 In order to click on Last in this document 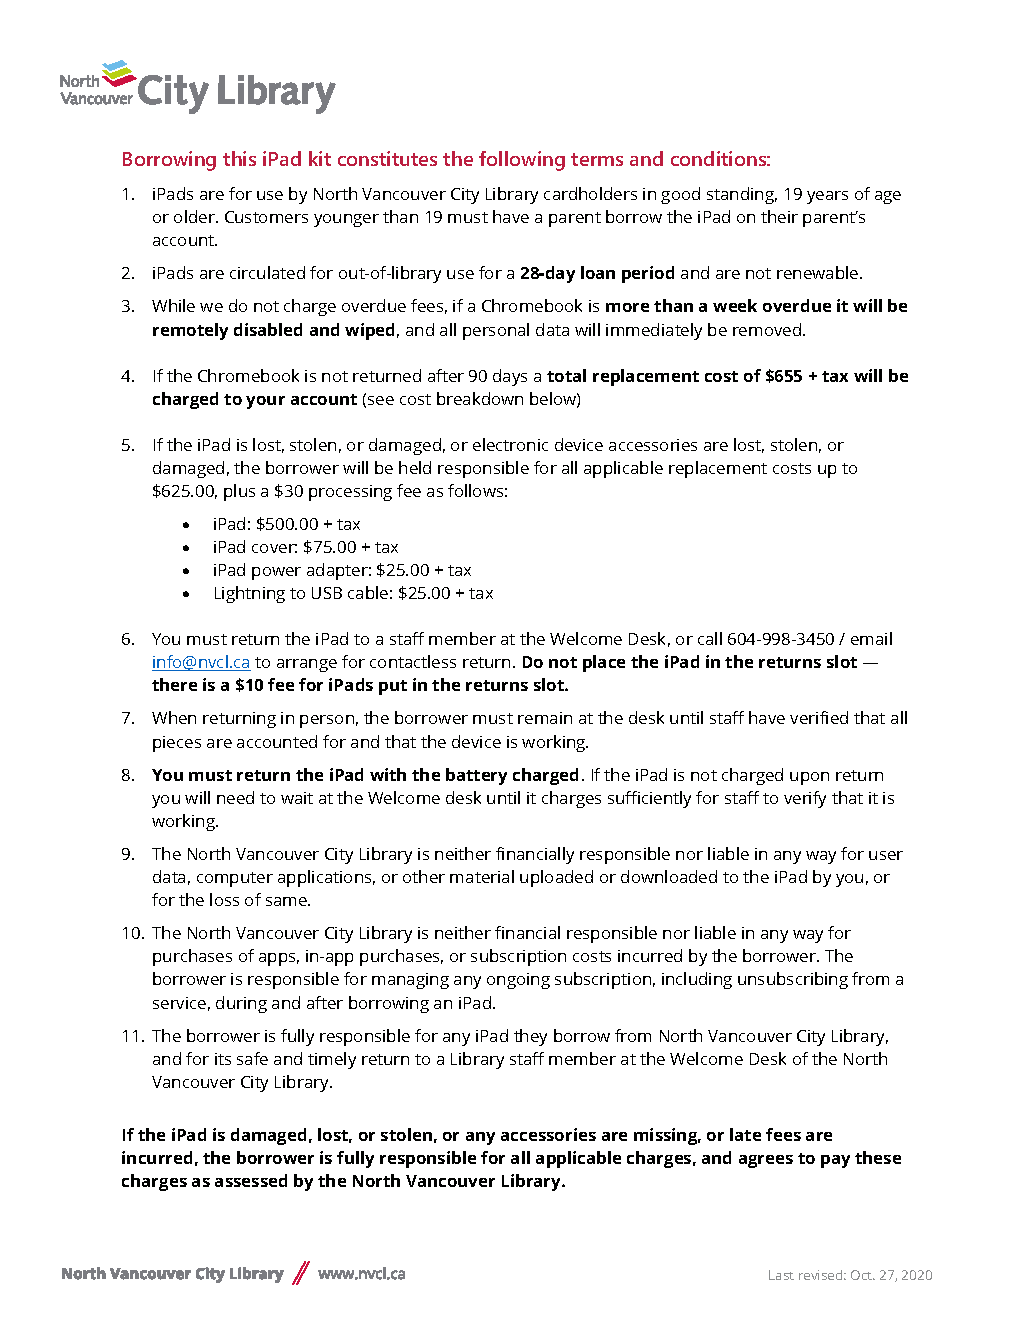, I will do `click(781, 1275)`.
